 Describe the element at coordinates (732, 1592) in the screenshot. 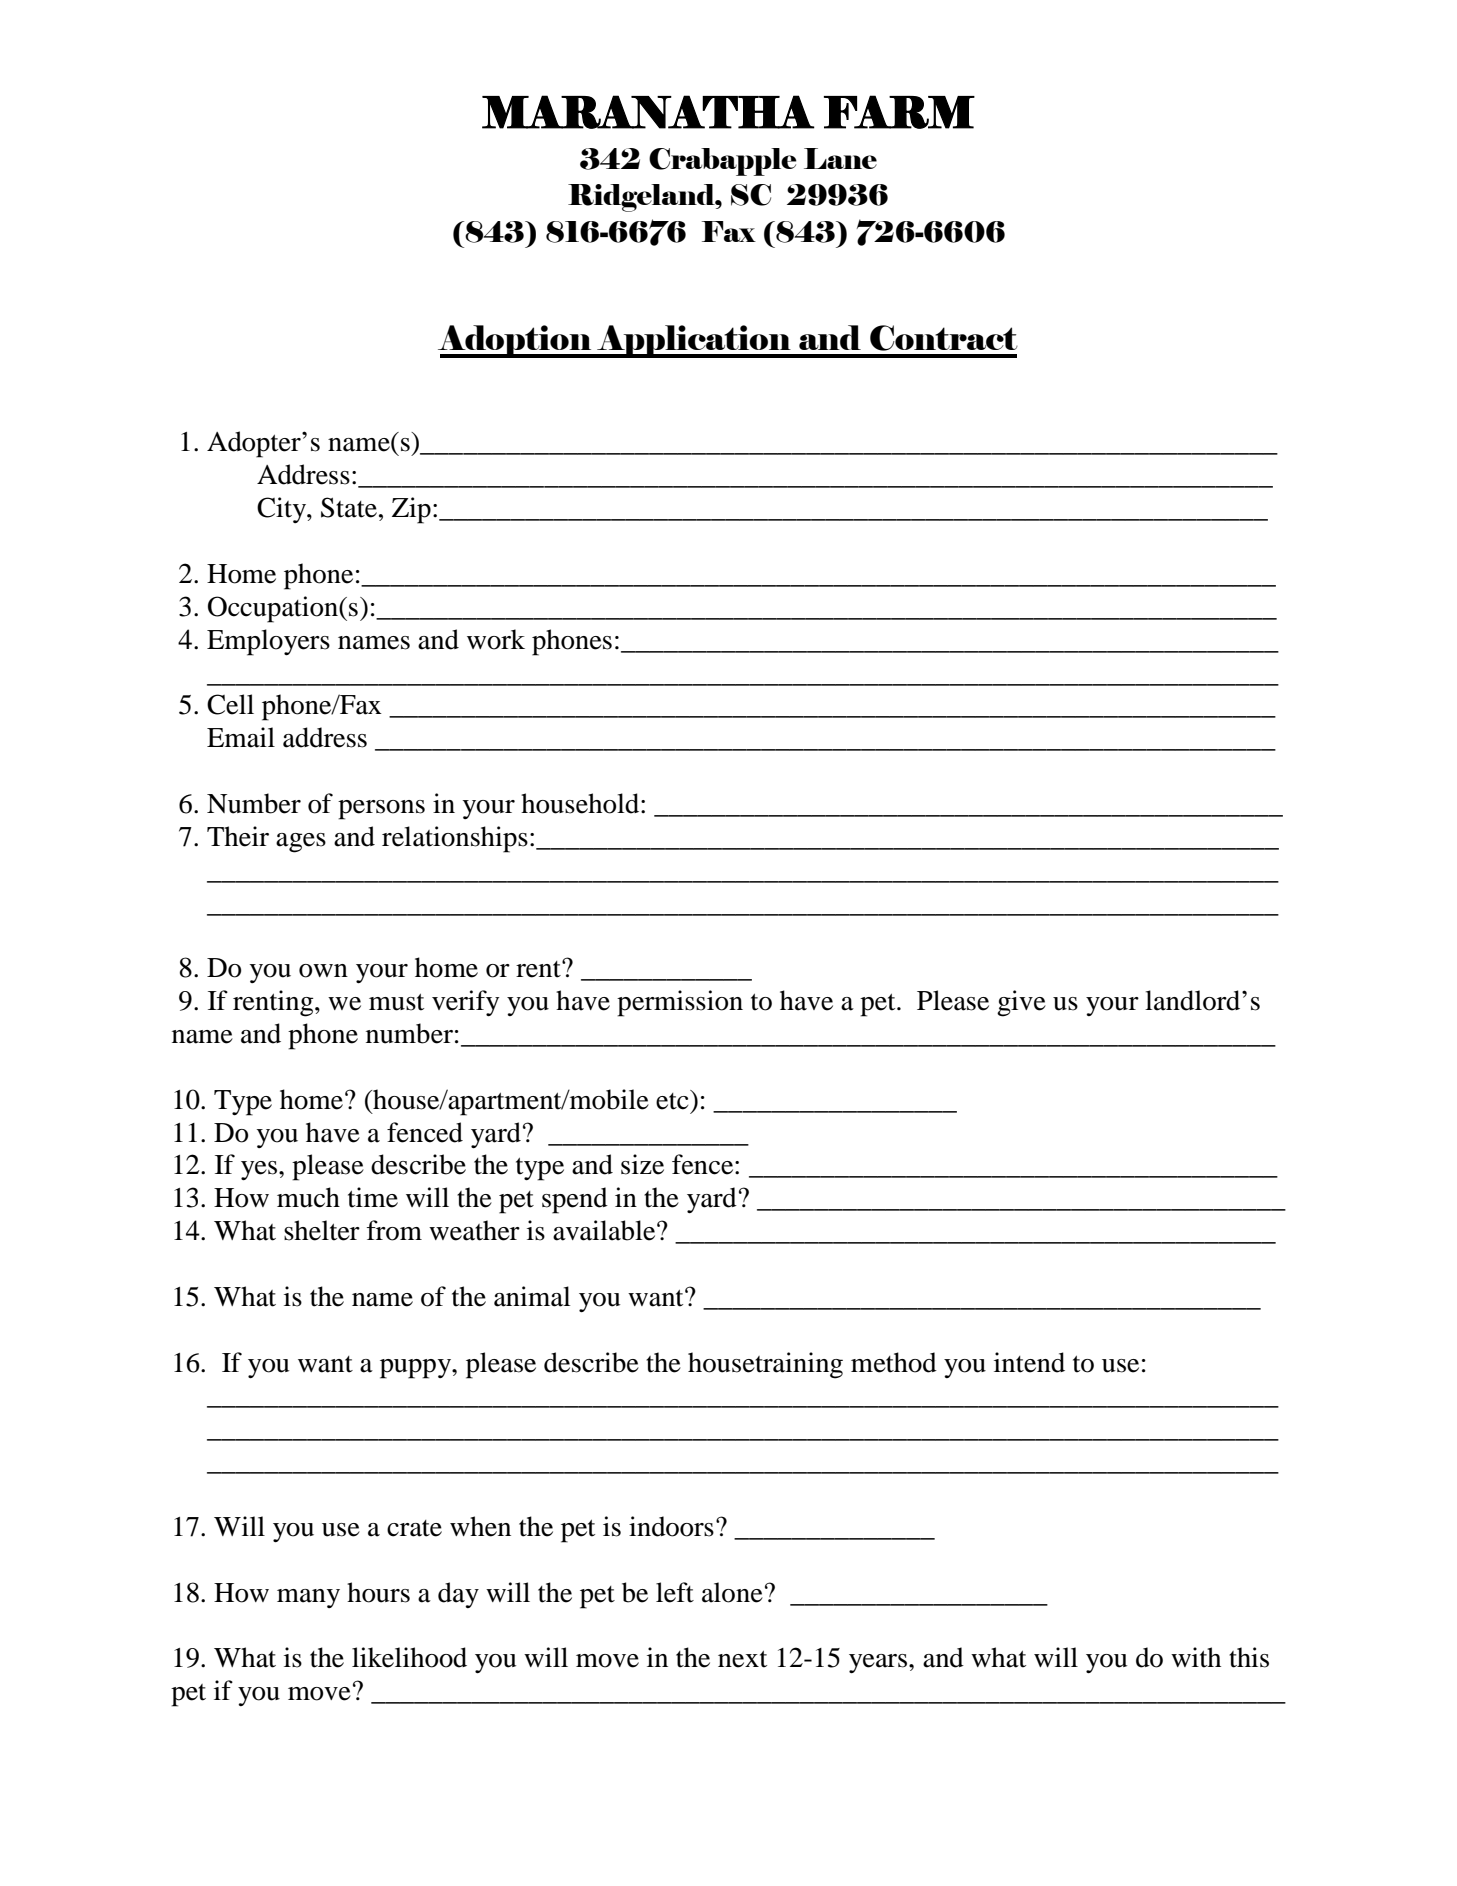

I see `alone` at that location.
